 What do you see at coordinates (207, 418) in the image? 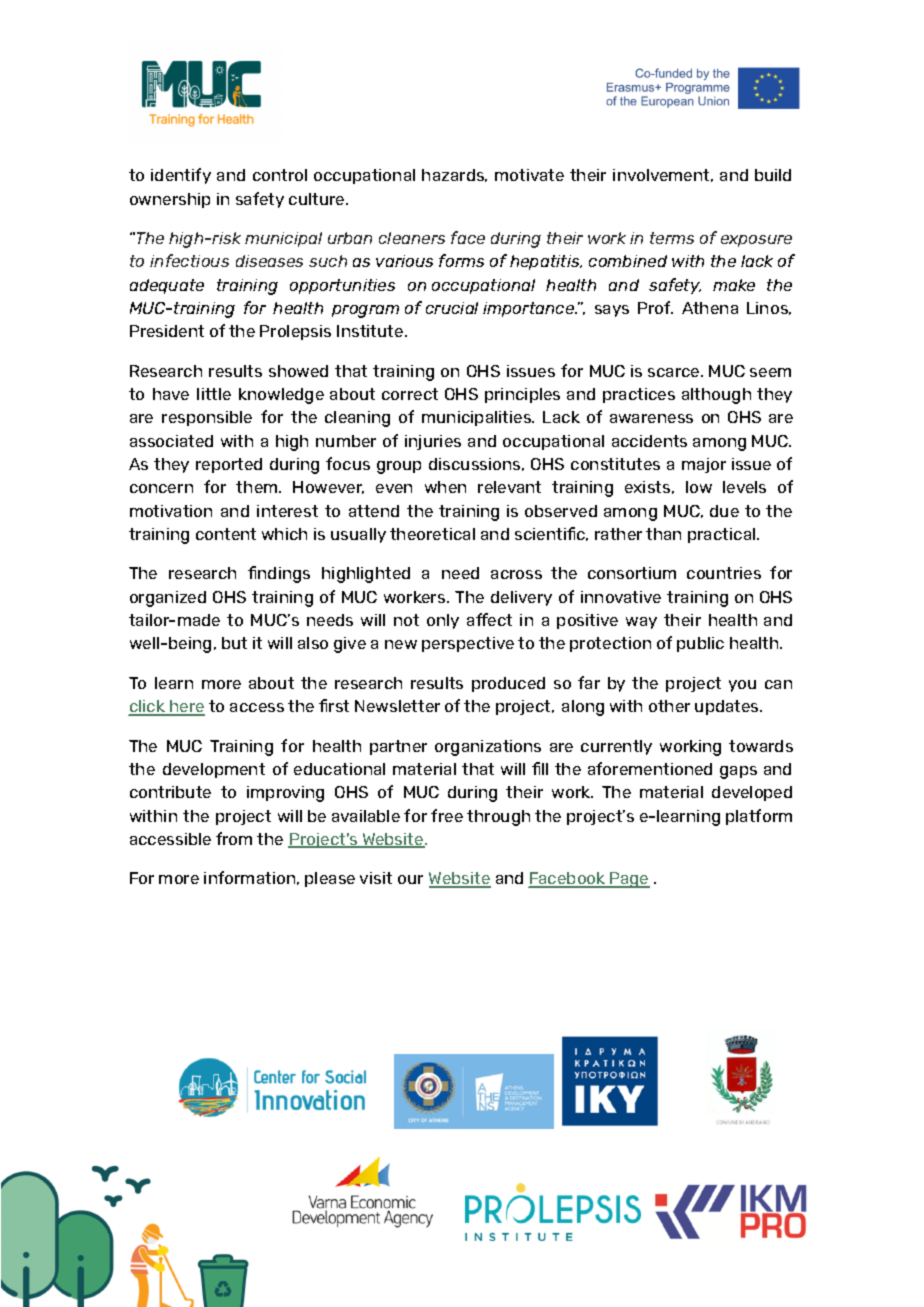
I see `responsible` at bounding box center [207, 418].
